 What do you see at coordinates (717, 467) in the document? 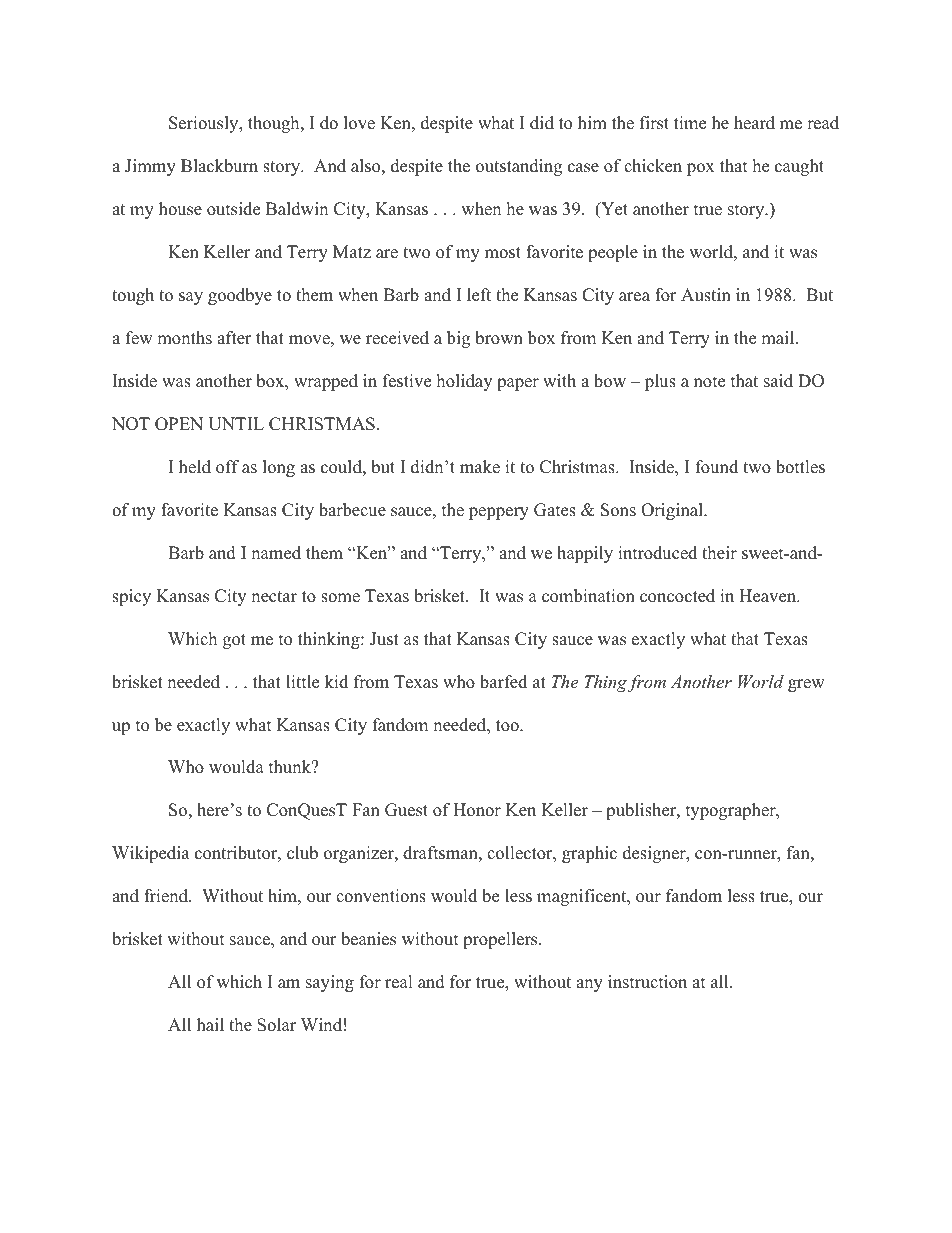
I see `found` at bounding box center [717, 467].
